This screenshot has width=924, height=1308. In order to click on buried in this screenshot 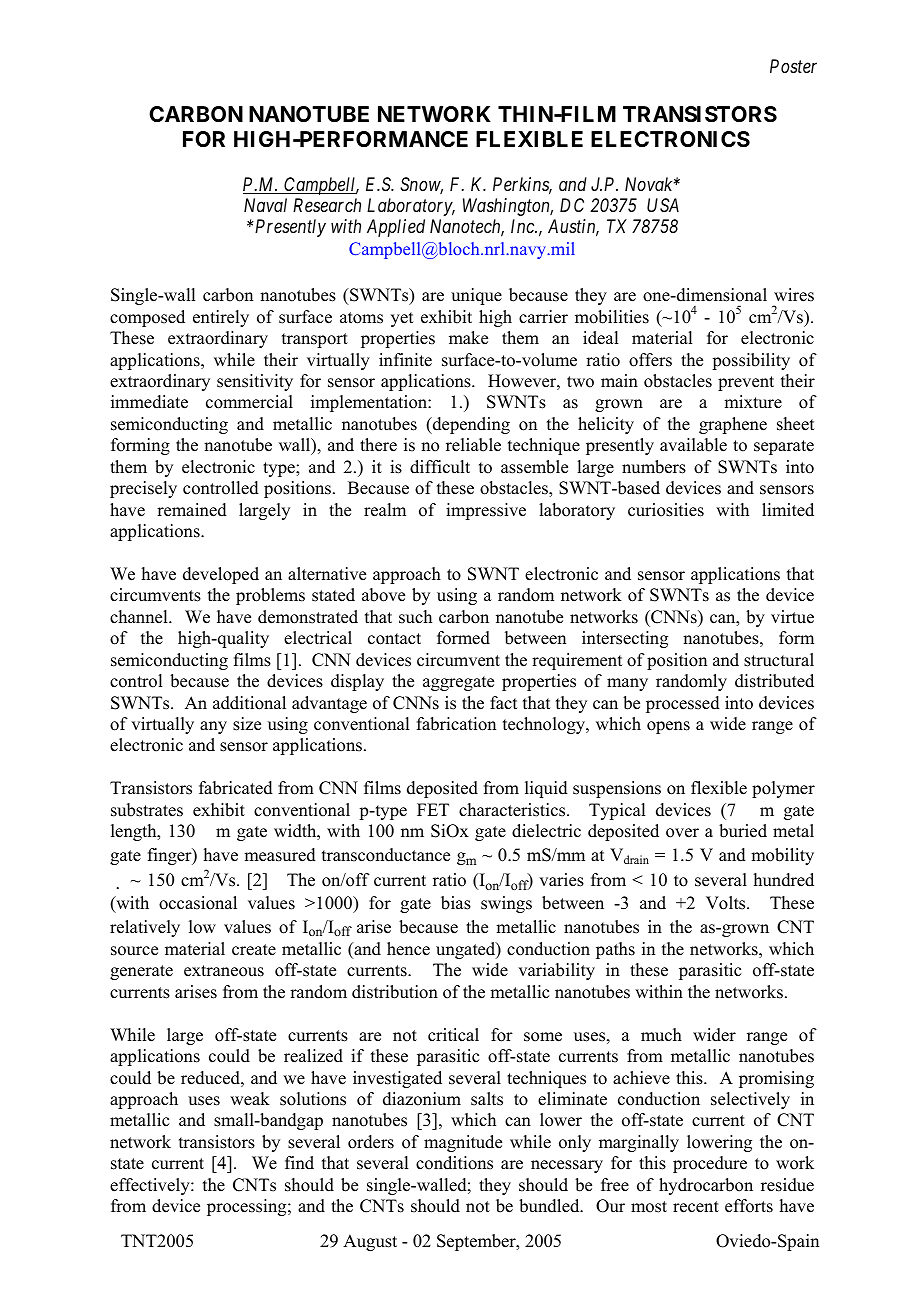, I will do `click(743, 831)`.
